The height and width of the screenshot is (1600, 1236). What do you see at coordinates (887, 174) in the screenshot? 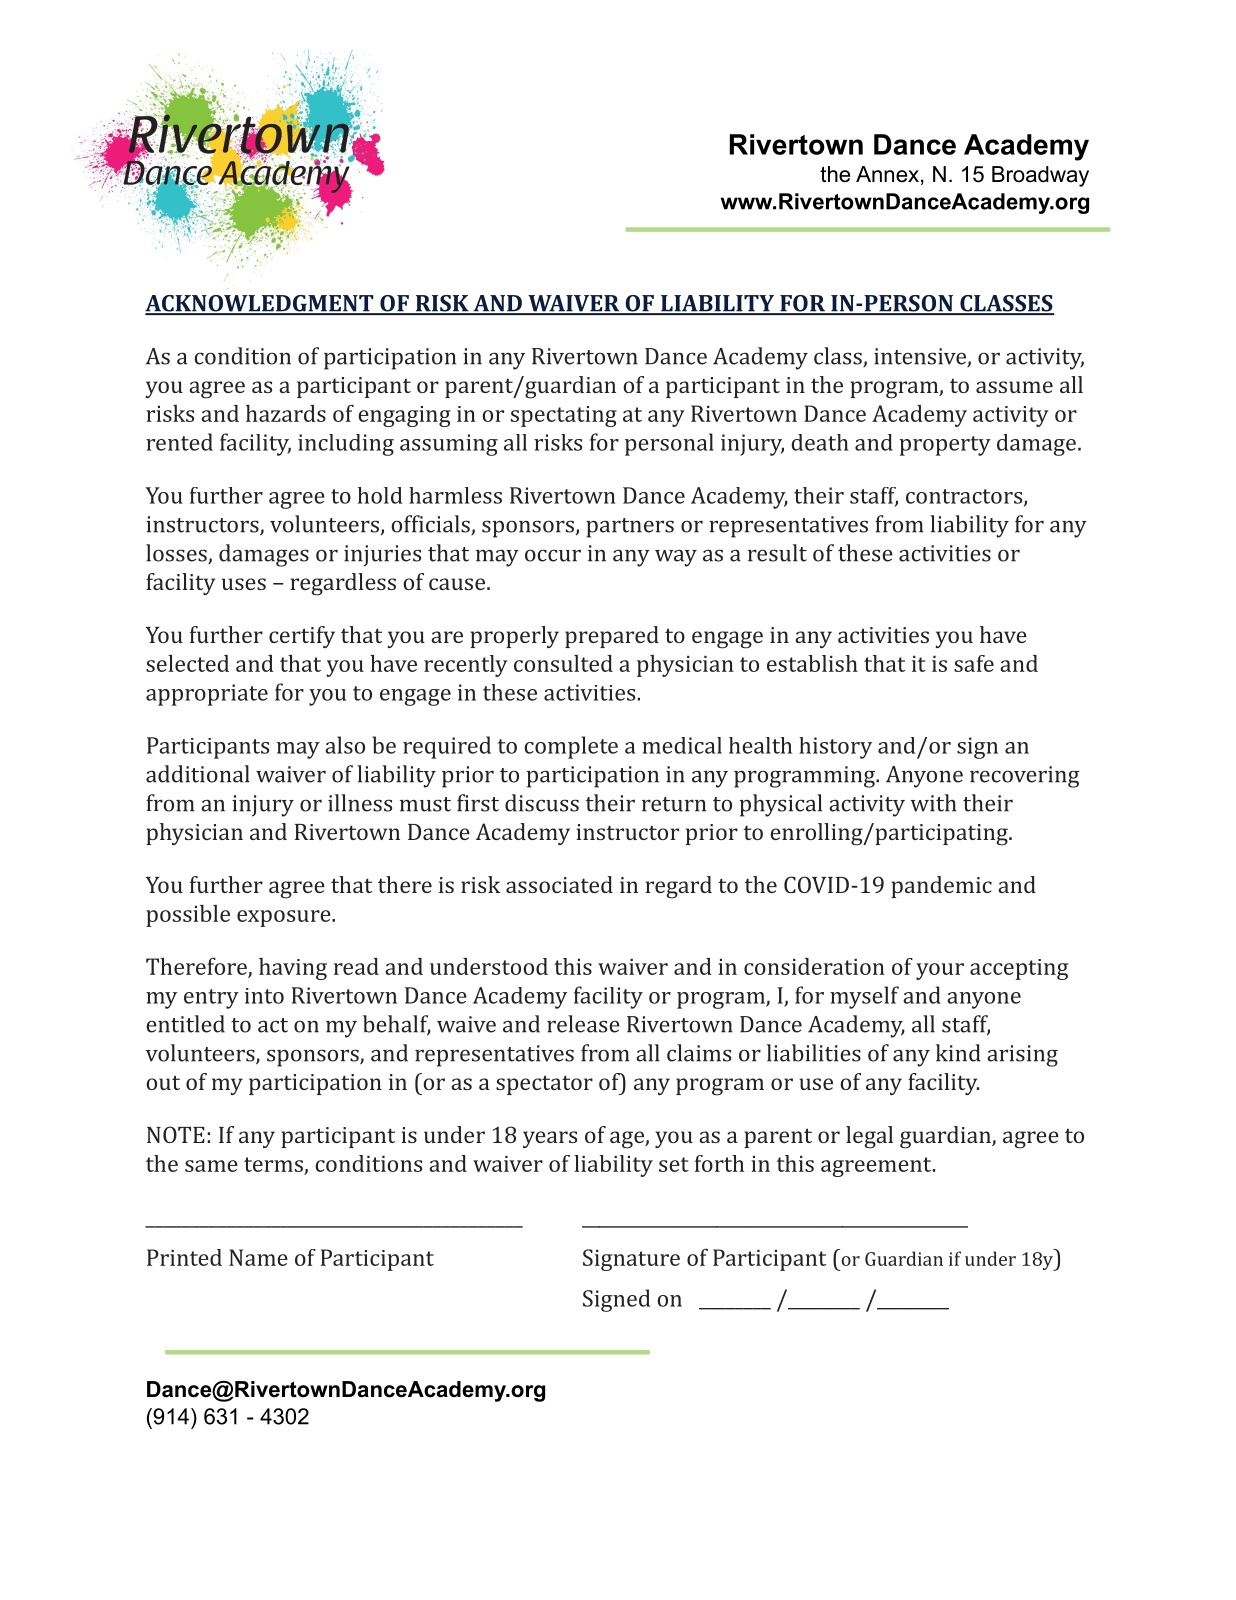
I see `Annex` at bounding box center [887, 174].
